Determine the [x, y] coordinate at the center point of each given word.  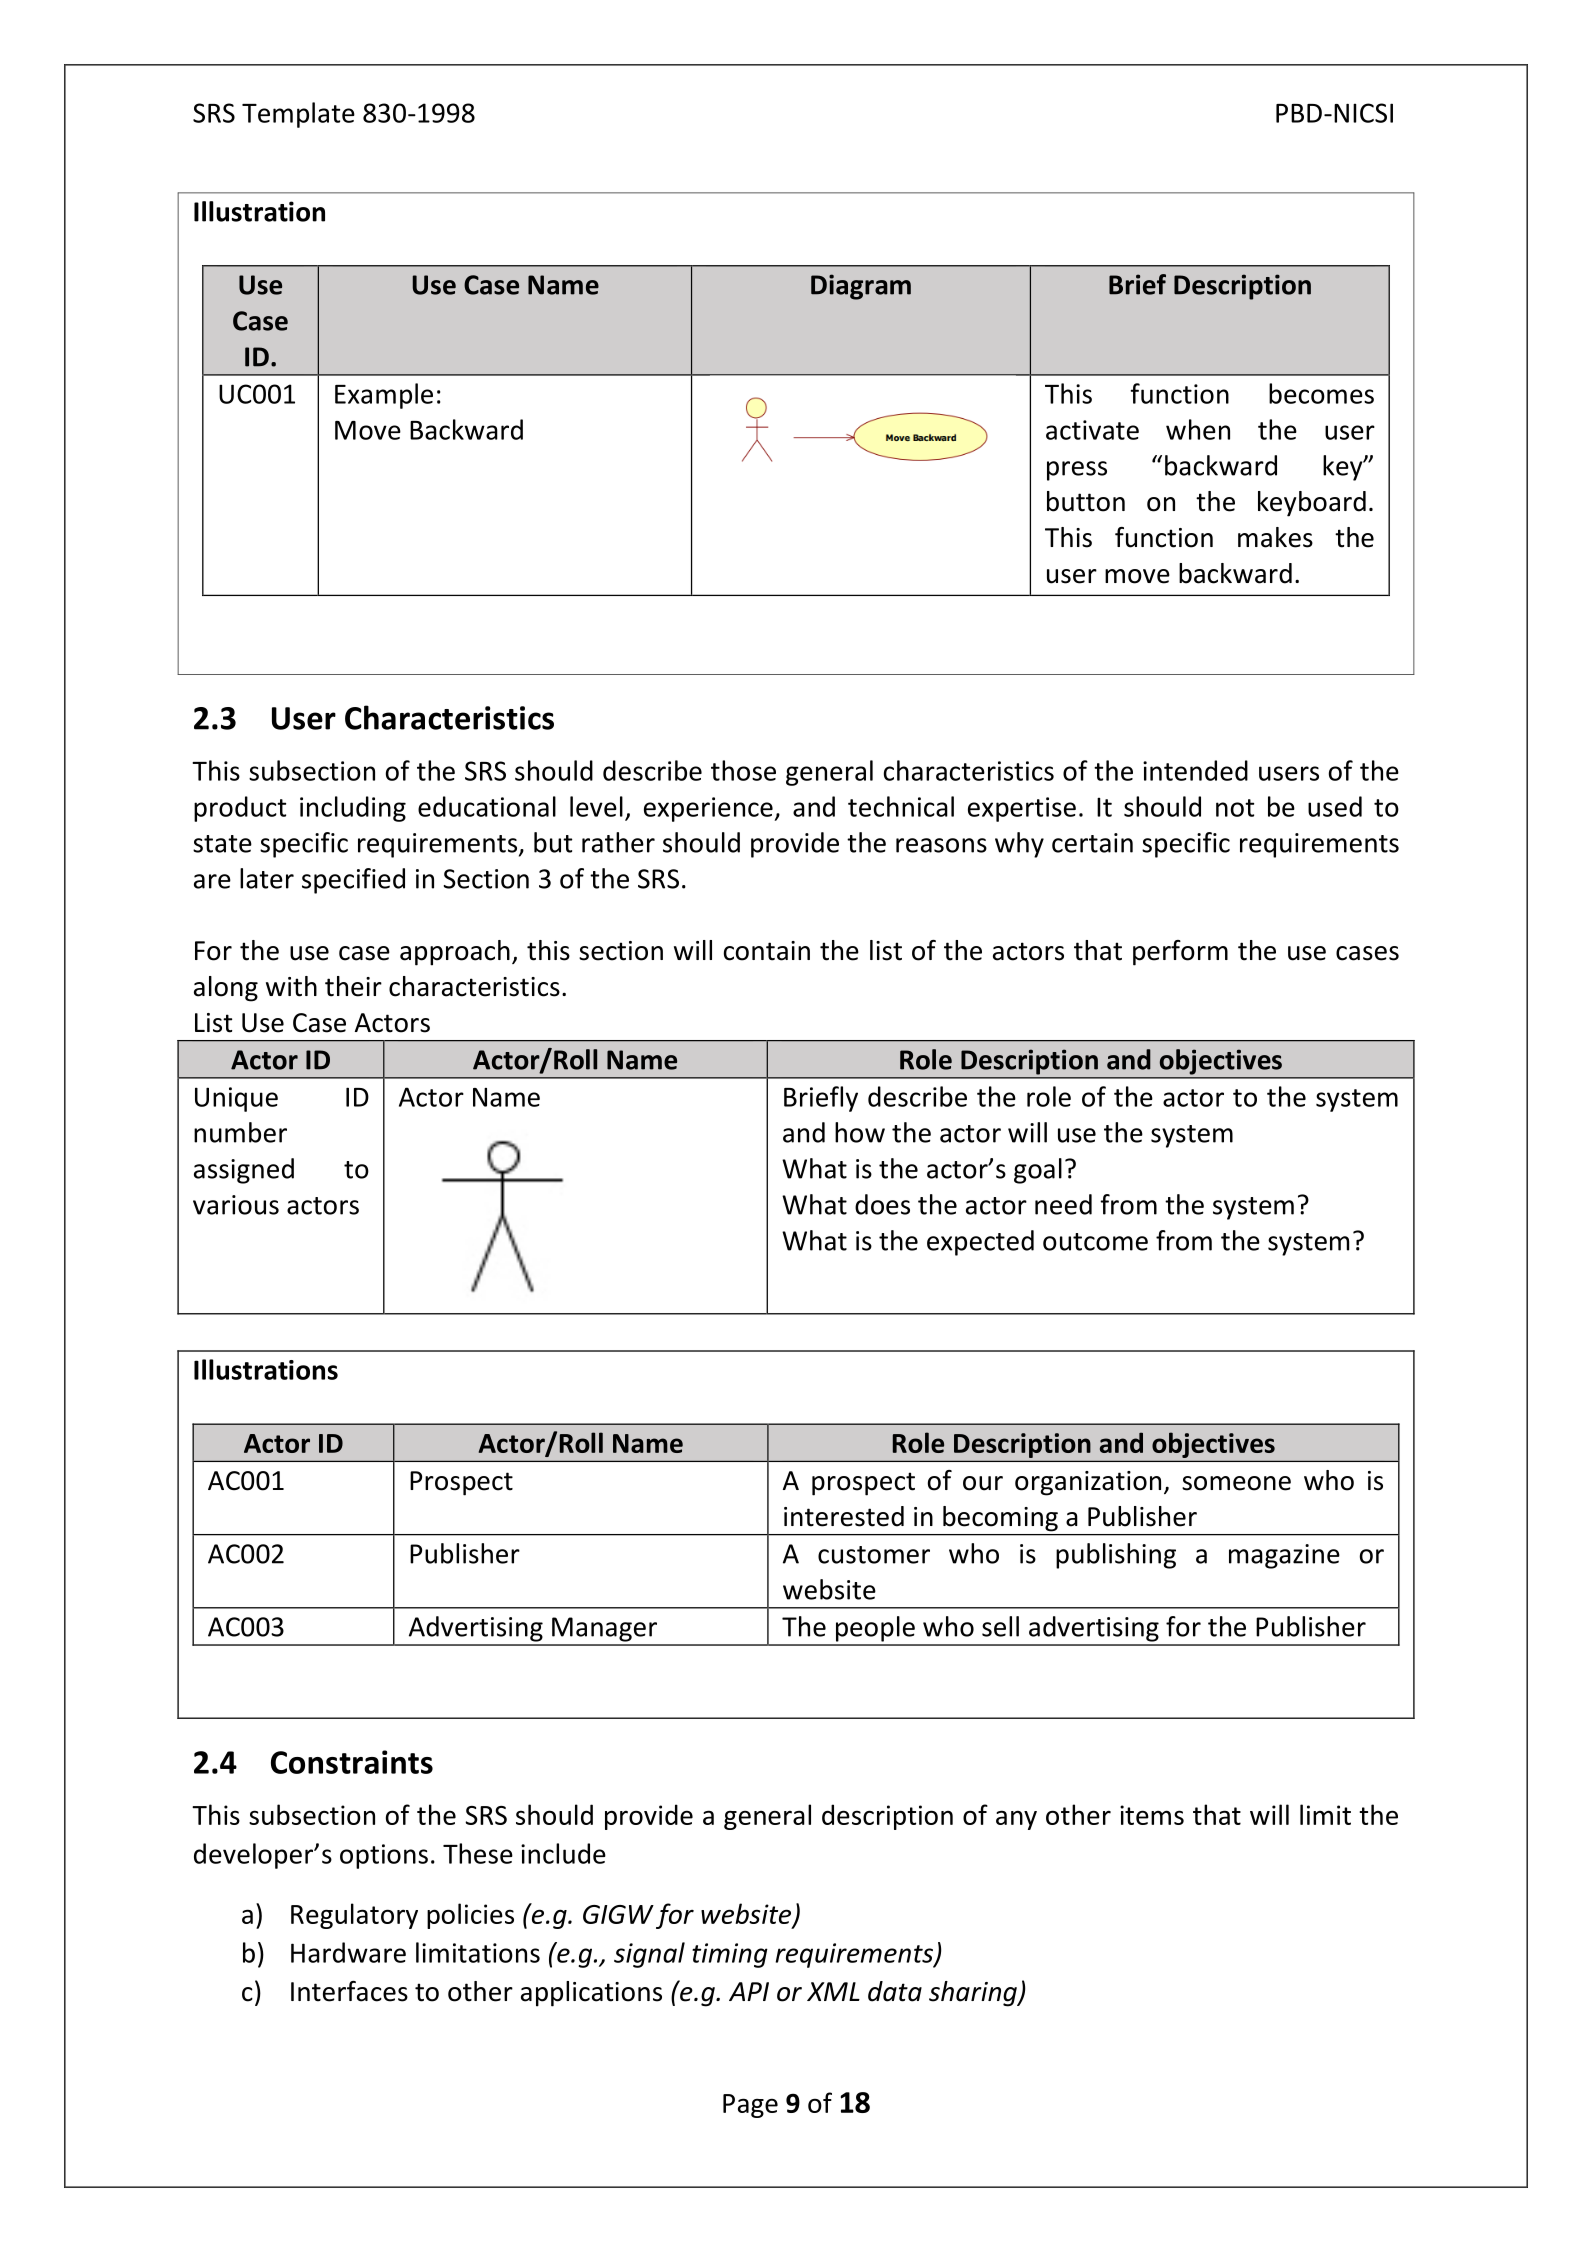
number [240, 1132]
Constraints [352, 1762]
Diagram [861, 287]
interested [844, 1516]
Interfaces [349, 1991]
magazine [1284, 1556]
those [743, 770]
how [860, 1132]
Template [298, 115]
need [1063, 1204]
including [353, 809]
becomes [1321, 393]
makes [1275, 537]
